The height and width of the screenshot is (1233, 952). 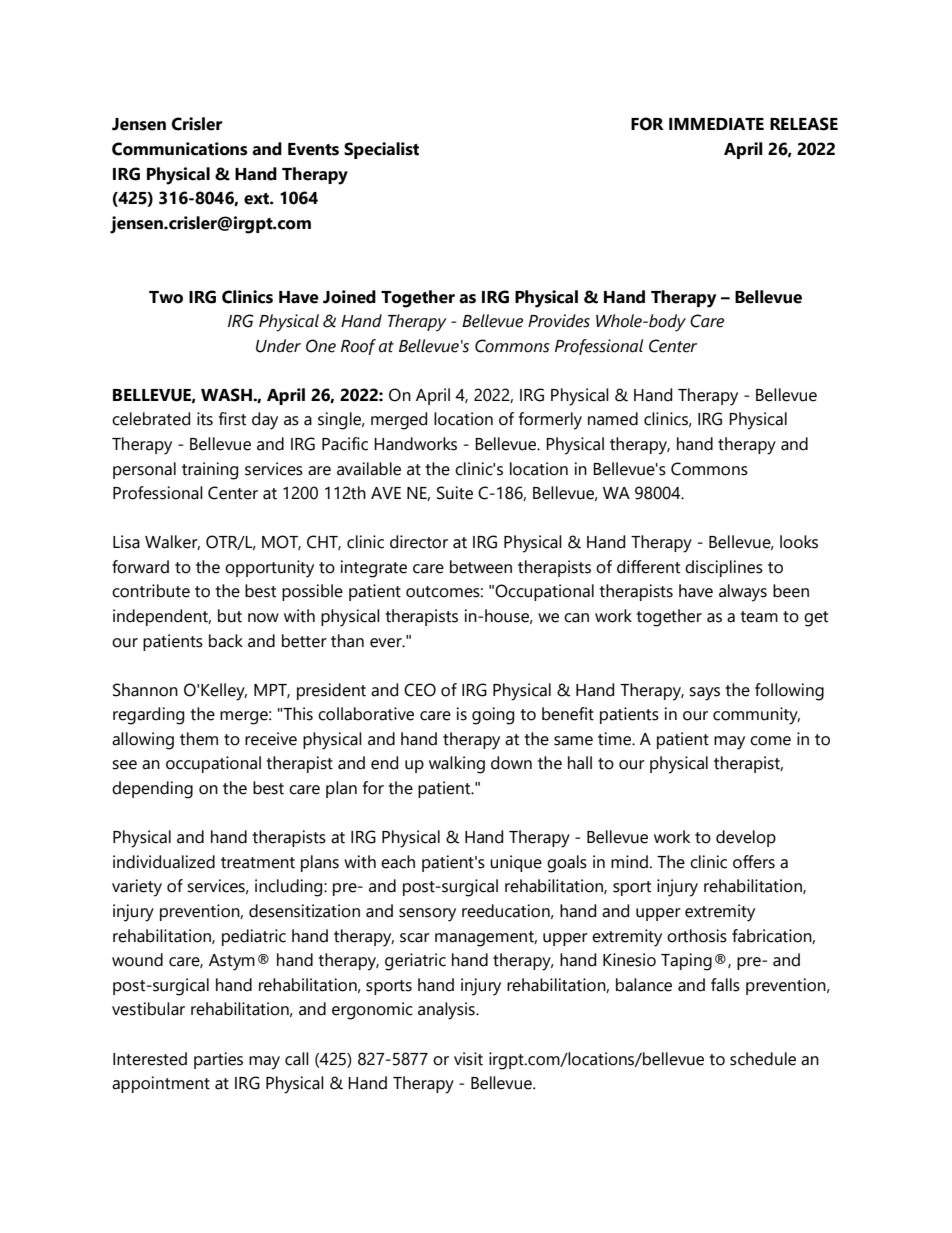 What do you see at coordinates (180, 149) in the screenshot?
I see `Communications` at bounding box center [180, 149].
